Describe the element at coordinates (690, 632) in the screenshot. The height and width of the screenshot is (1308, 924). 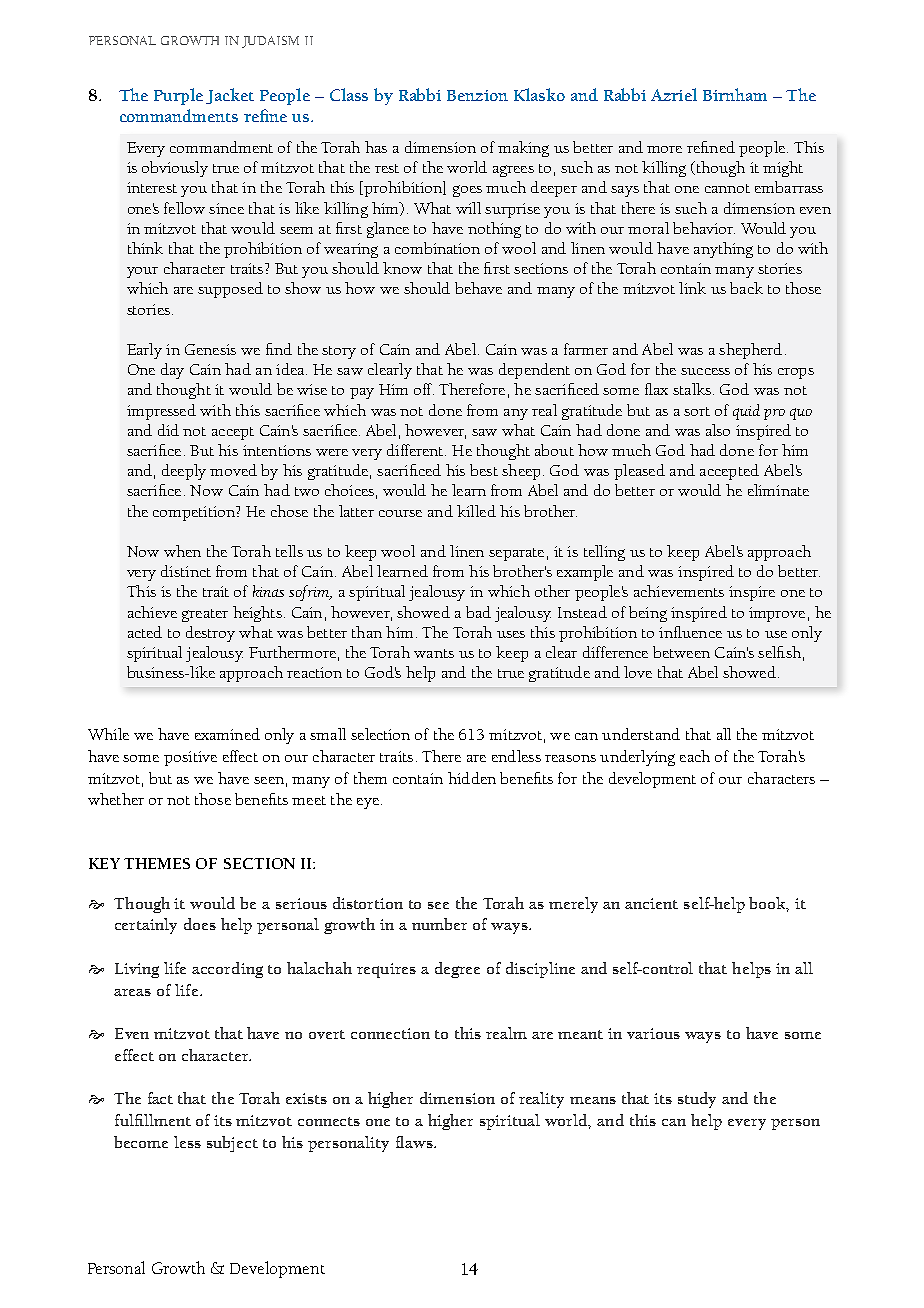
I see `influence` at that location.
